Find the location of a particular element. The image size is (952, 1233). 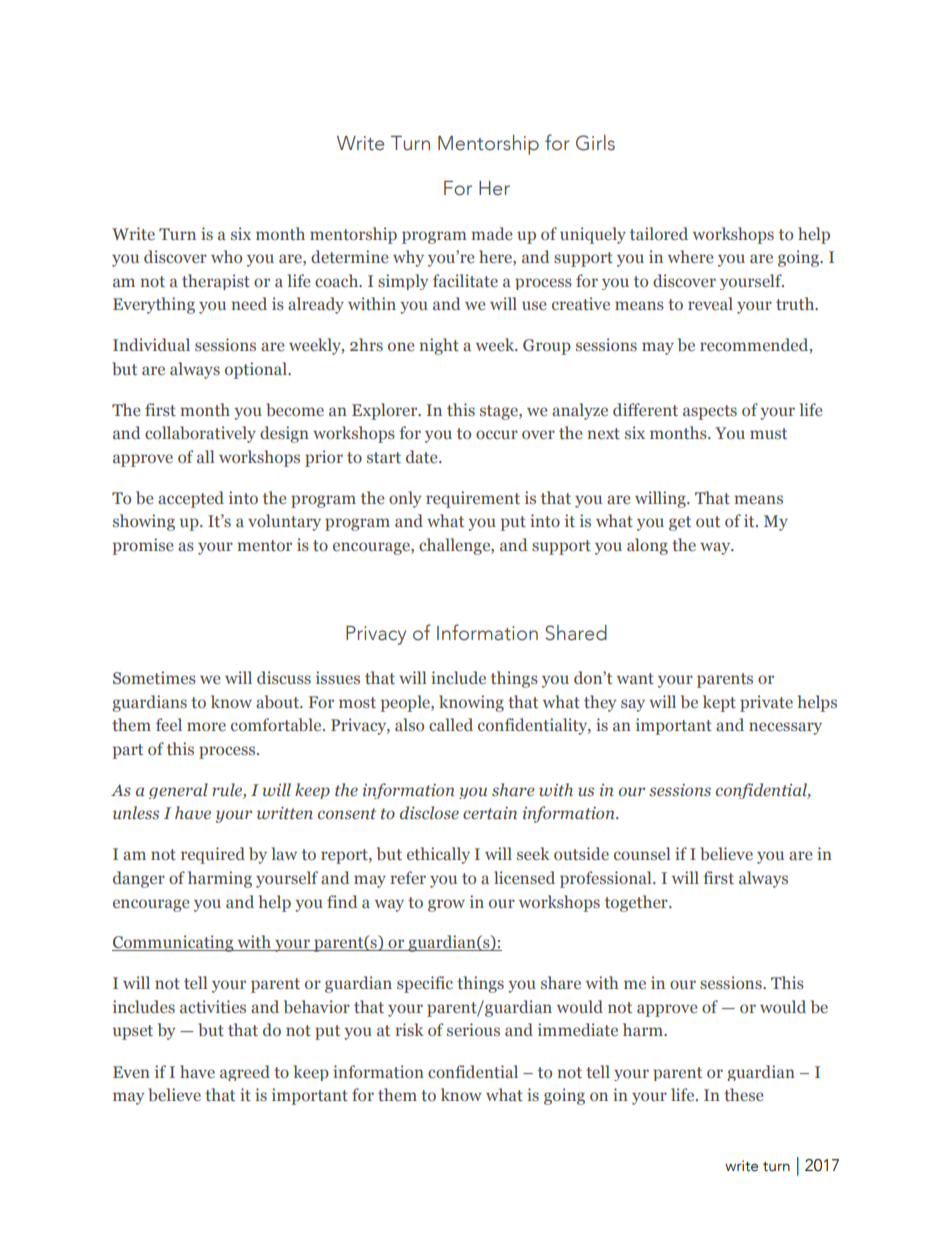

accepted is located at coordinates (191, 499).
